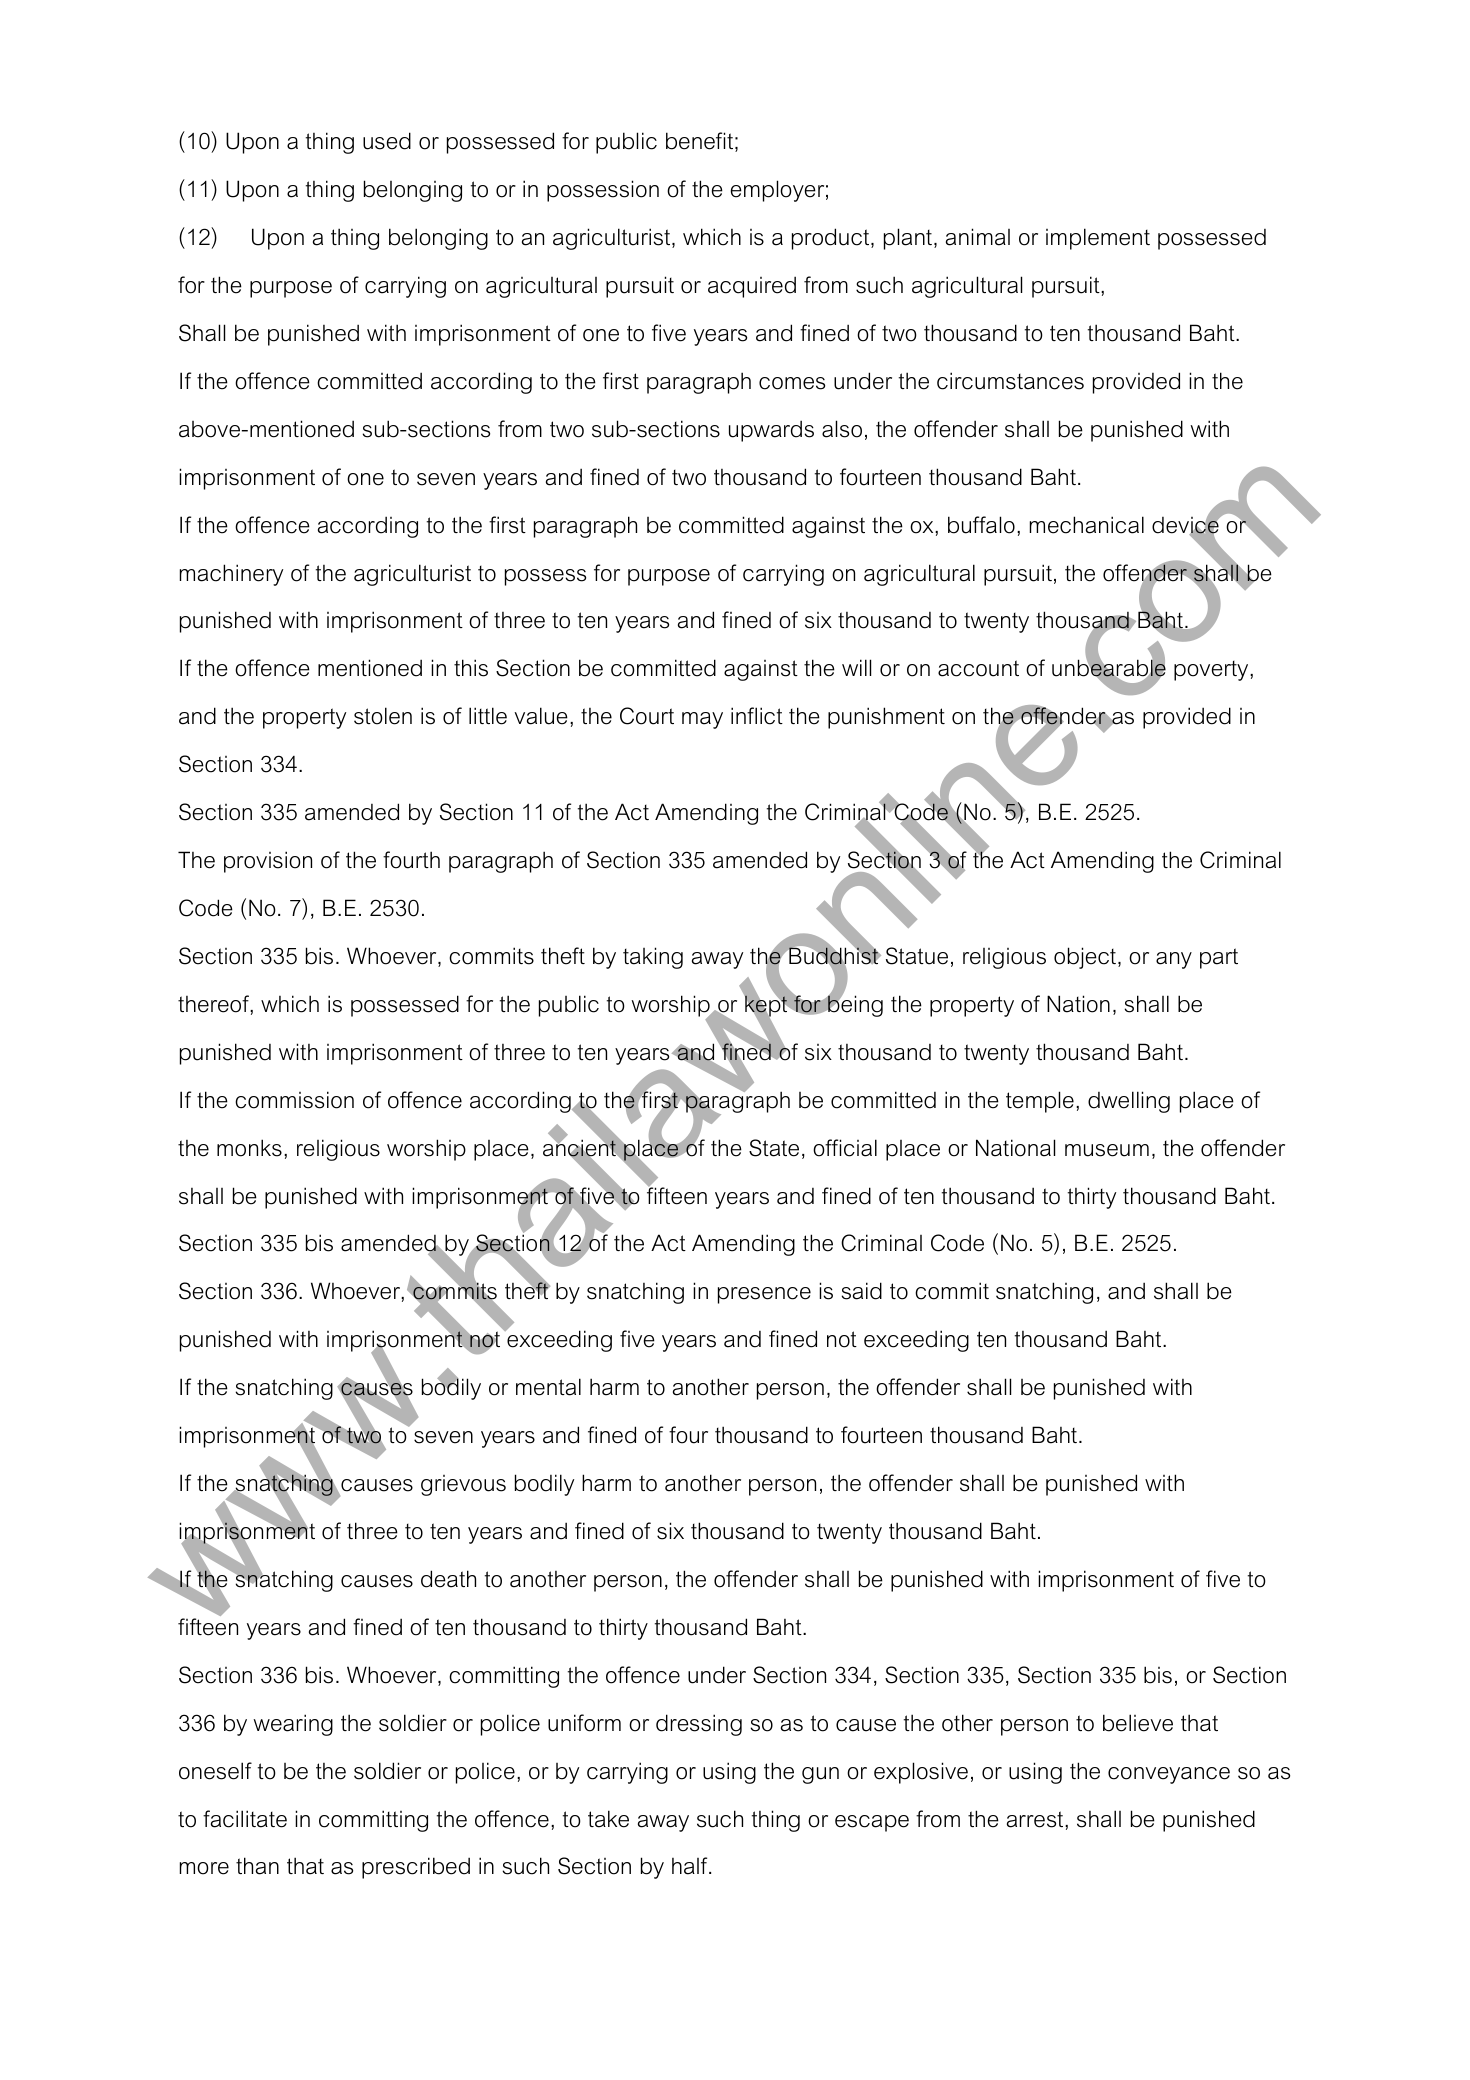  What do you see at coordinates (1107, 1150) in the page?
I see `museum` at bounding box center [1107, 1150].
